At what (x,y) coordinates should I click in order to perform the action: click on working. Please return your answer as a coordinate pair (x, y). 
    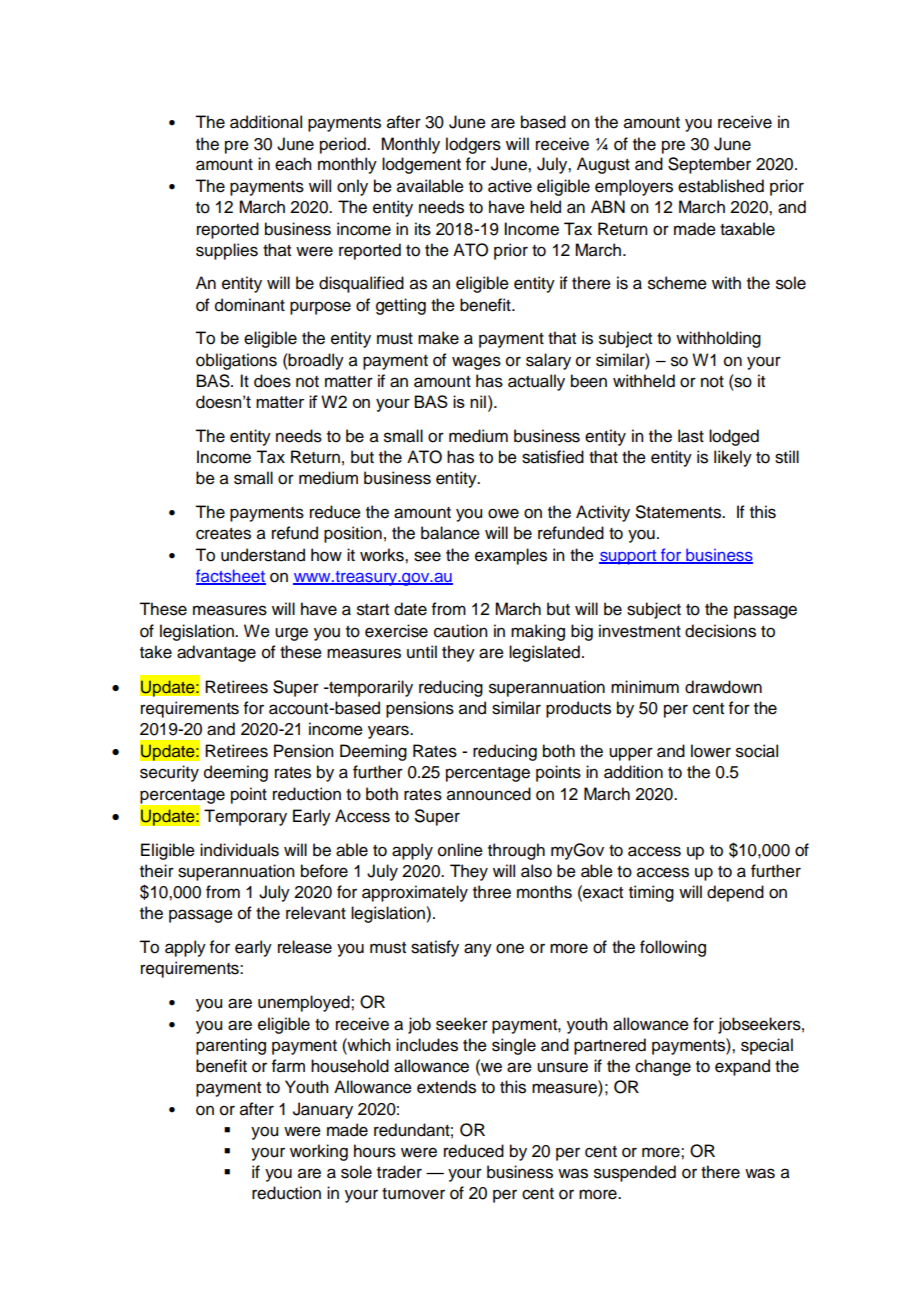
    Looking at the image, I should click on (319, 1152).
